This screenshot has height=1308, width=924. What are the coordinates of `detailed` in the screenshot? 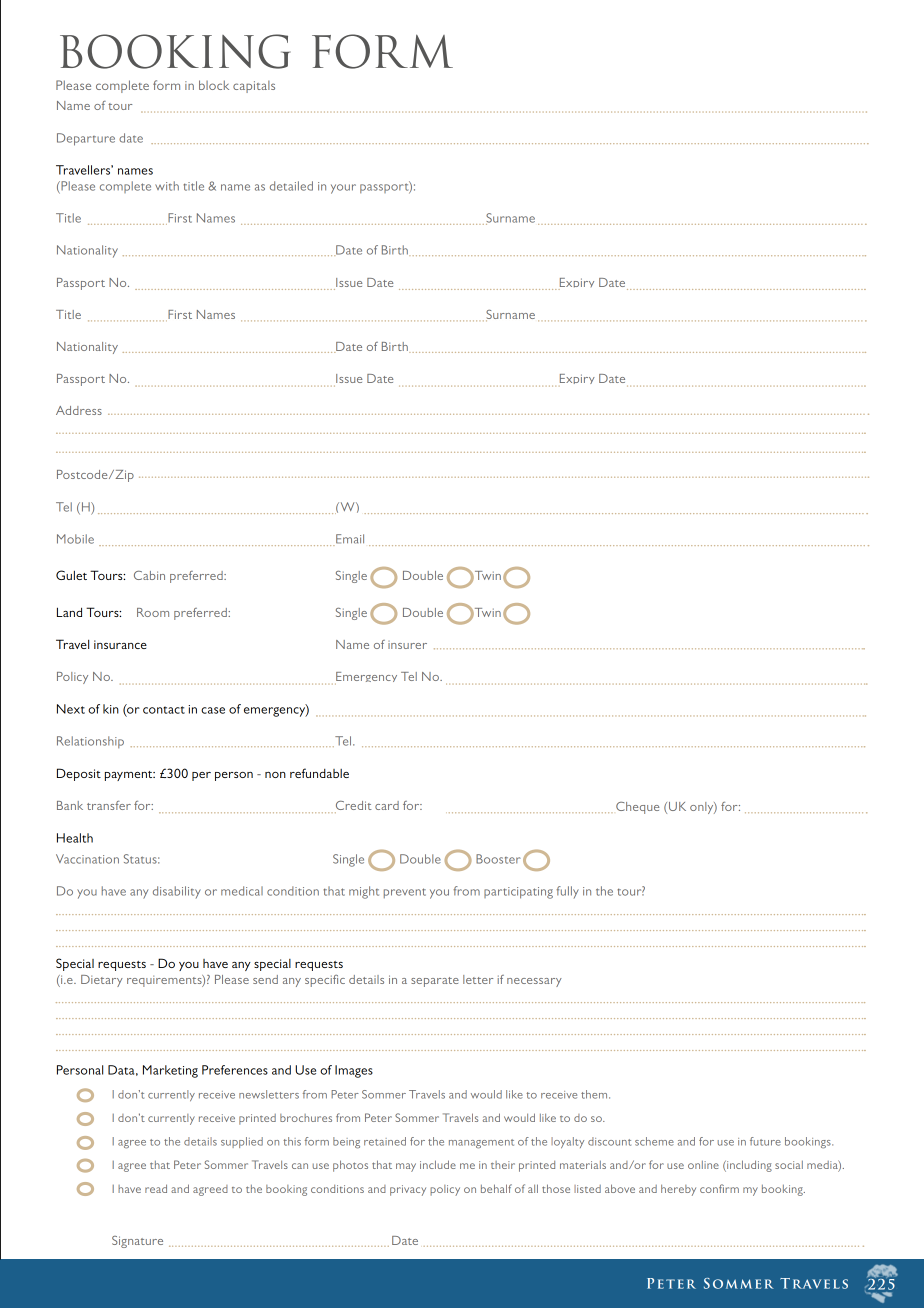 It's located at (291, 186).
